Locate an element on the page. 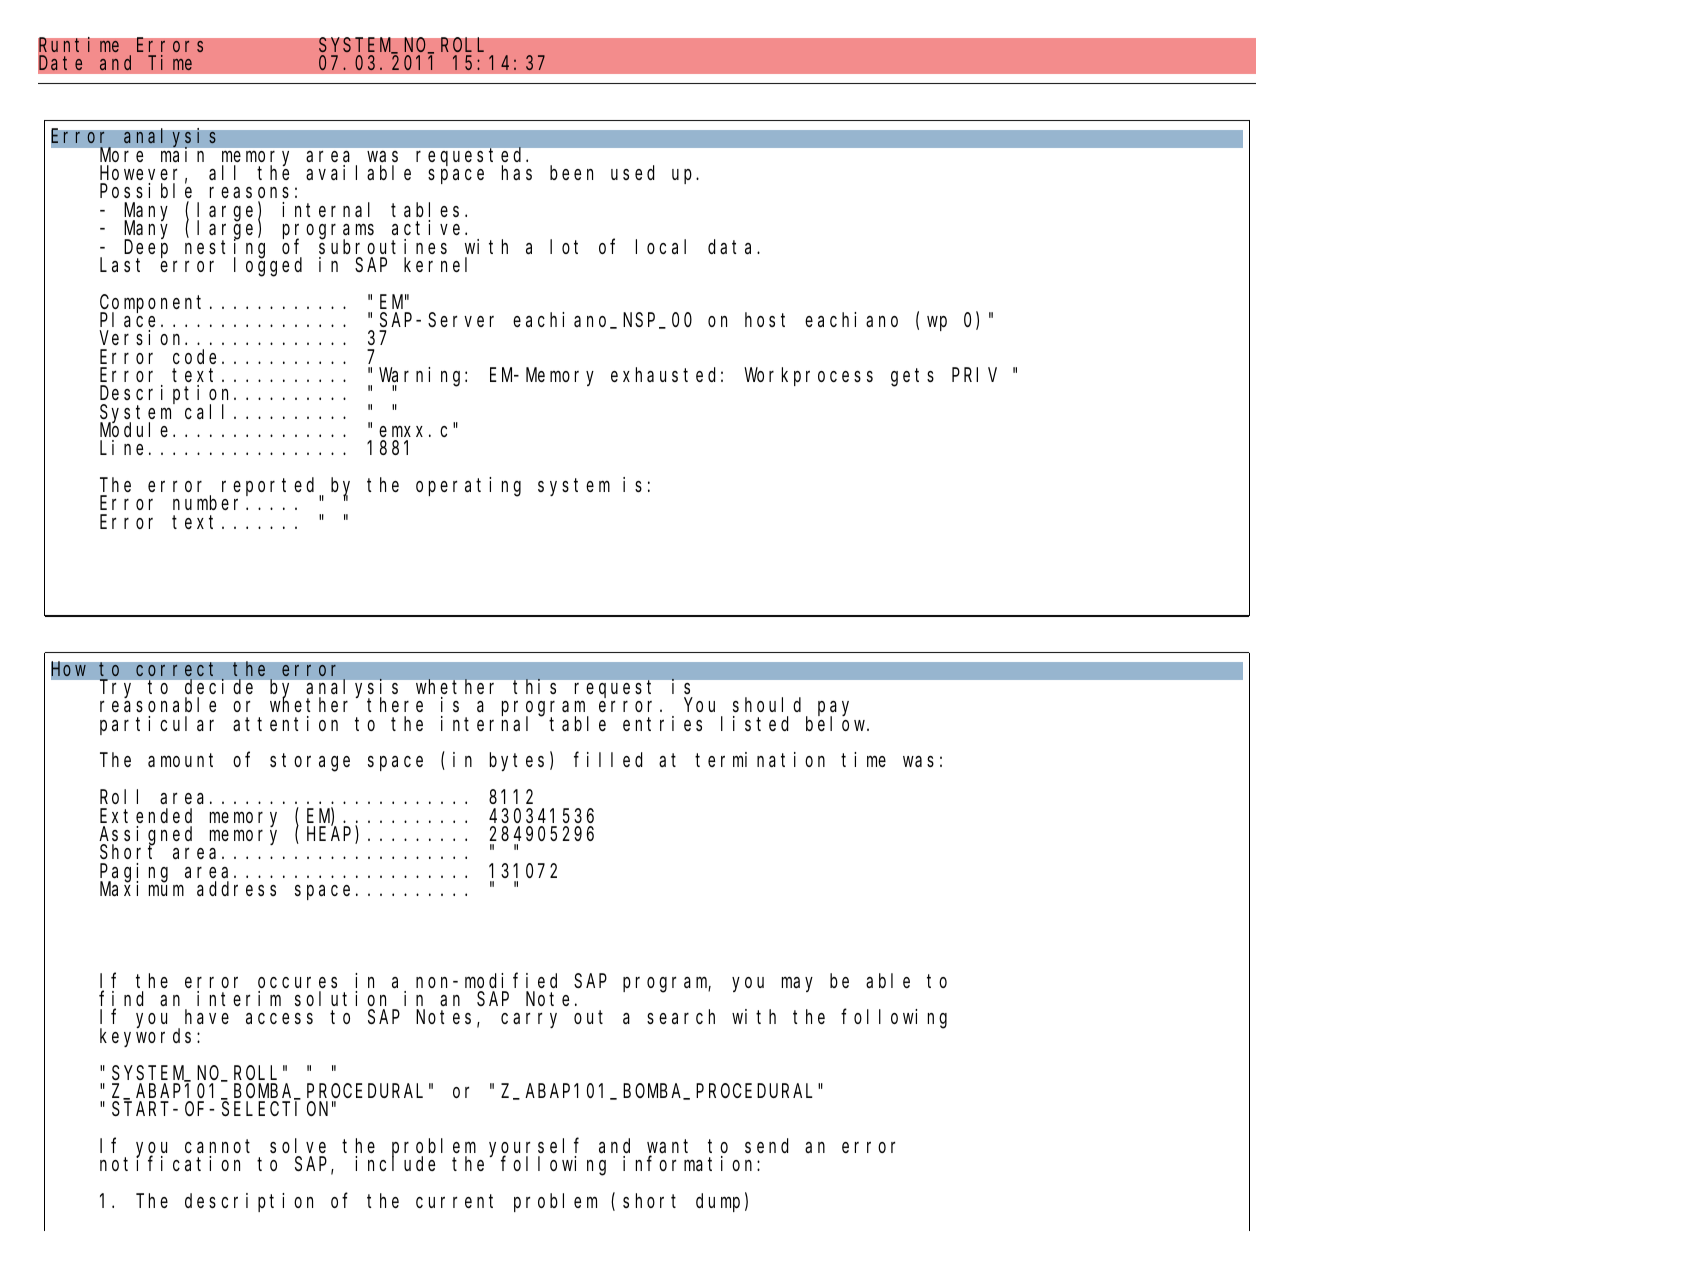 Image resolution: width=1689 pixels, height=1270 pixels. notification is located at coordinates (170, 1164).
